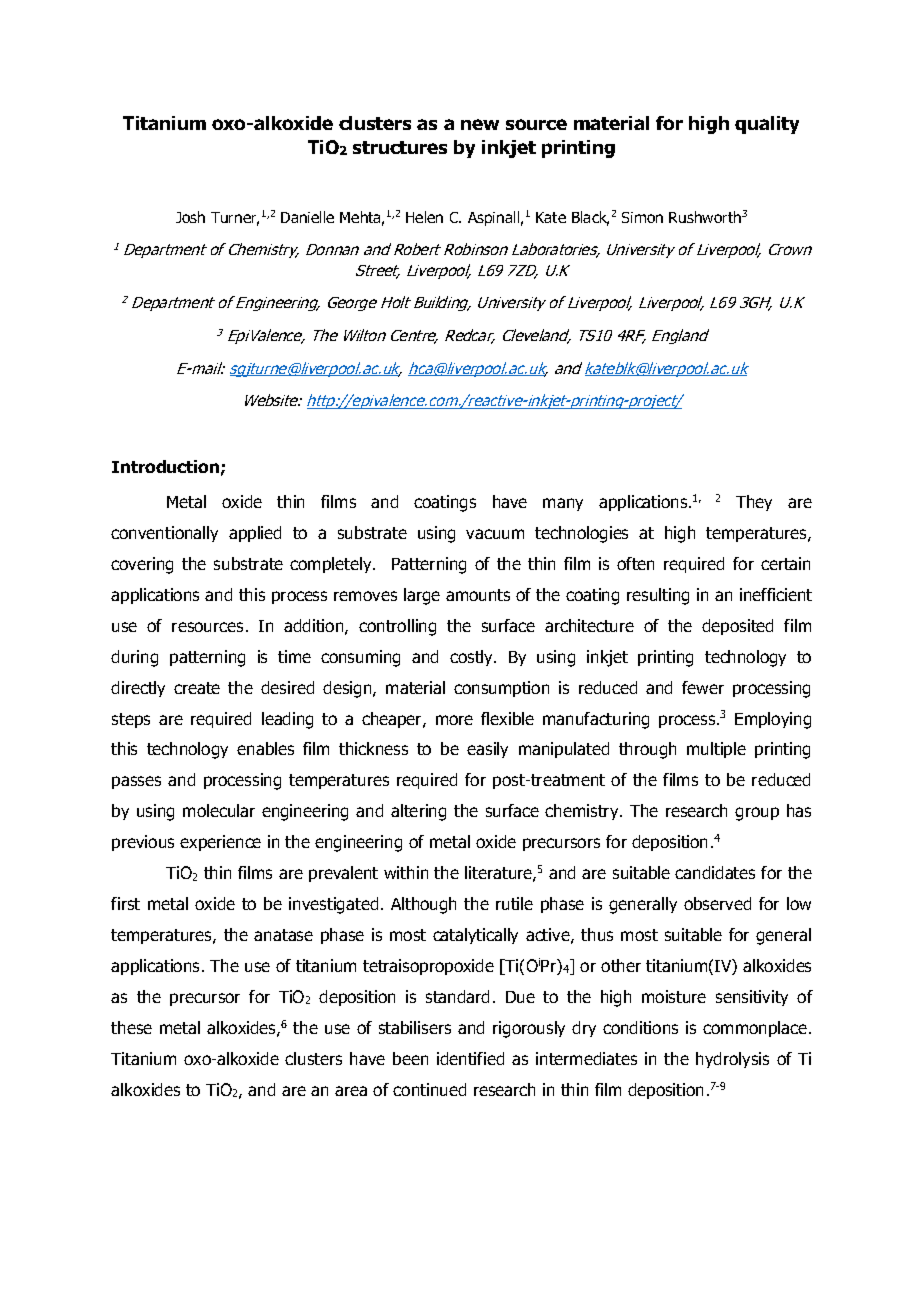 The width and height of the screenshot is (924, 1308). Describe the element at coordinates (190, 217) in the screenshot. I see `Josh` at that location.
